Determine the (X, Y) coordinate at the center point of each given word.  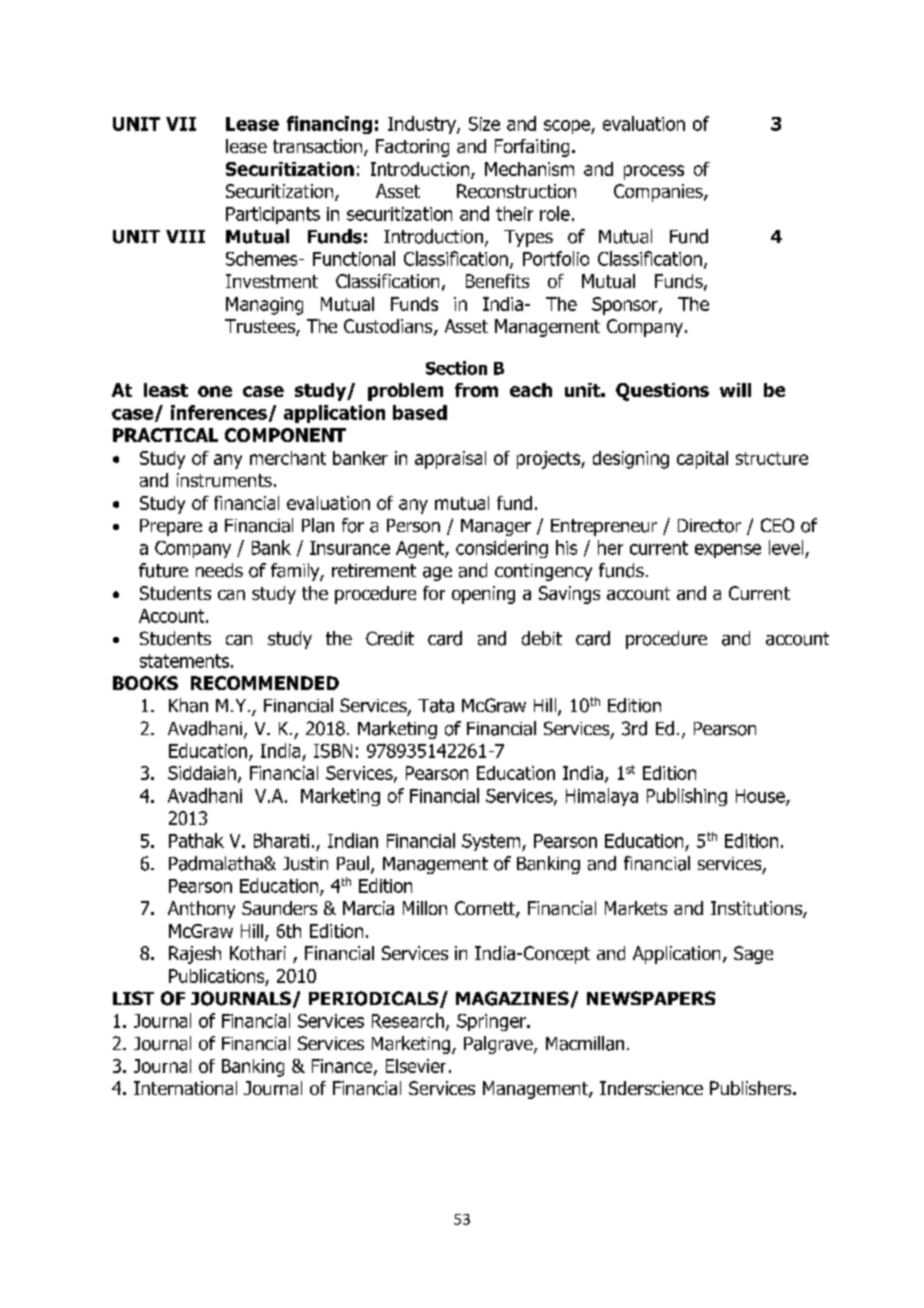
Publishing (687, 797)
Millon (425, 908)
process (654, 172)
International (185, 1088)
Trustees (261, 327)
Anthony (201, 910)
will (735, 390)
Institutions (757, 909)
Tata (436, 706)
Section (456, 368)
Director (709, 526)
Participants (273, 215)
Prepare (171, 527)
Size (484, 124)
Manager (496, 527)
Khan (188, 705)
